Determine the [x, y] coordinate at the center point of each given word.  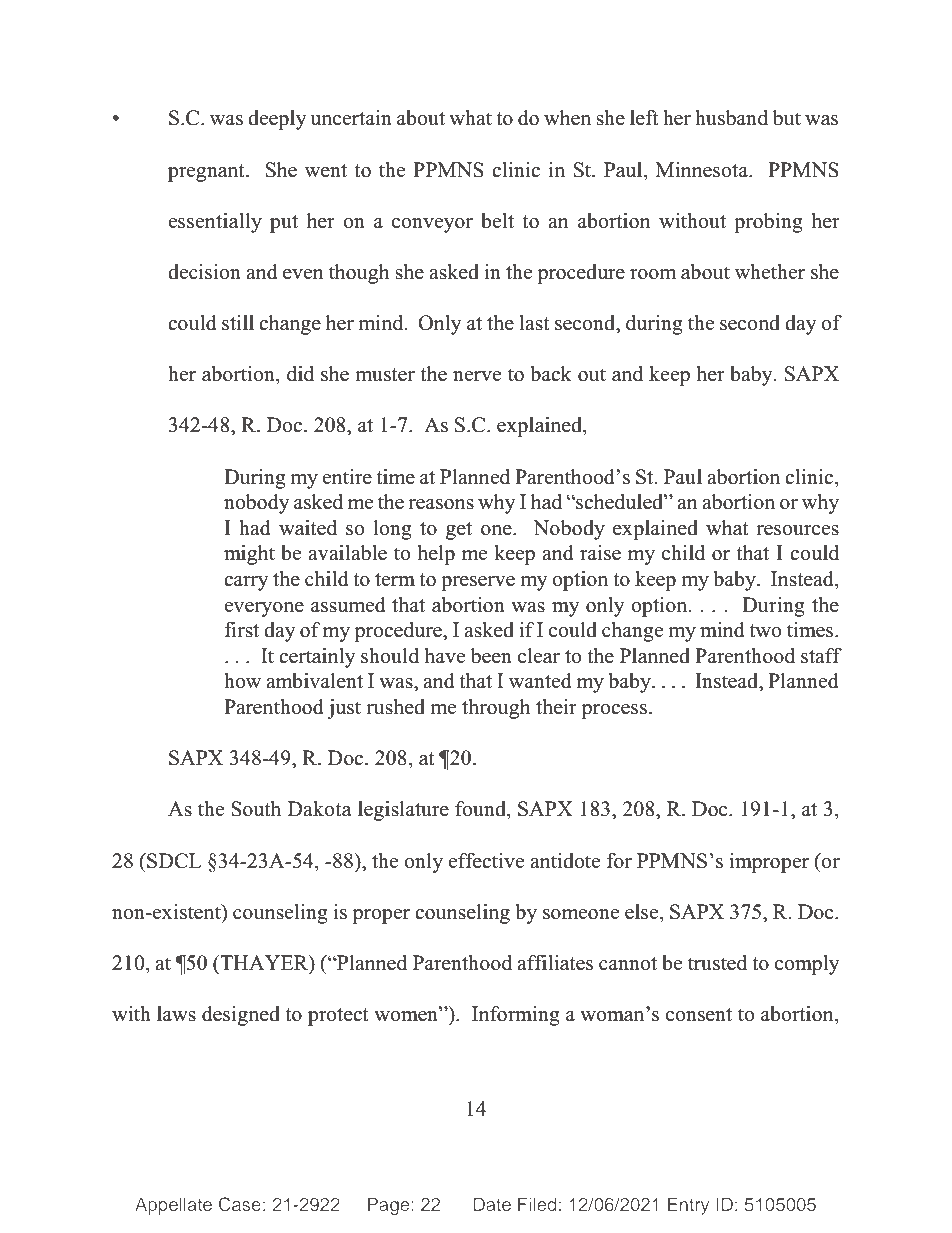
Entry [688, 1206]
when [567, 118]
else [643, 913]
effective [486, 861]
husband [731, 118]
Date [492, 1204]
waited [308, 528]
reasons [441, 504]
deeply [277, 120]
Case [240, 1204]
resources [797, 530]
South [256, 809]
